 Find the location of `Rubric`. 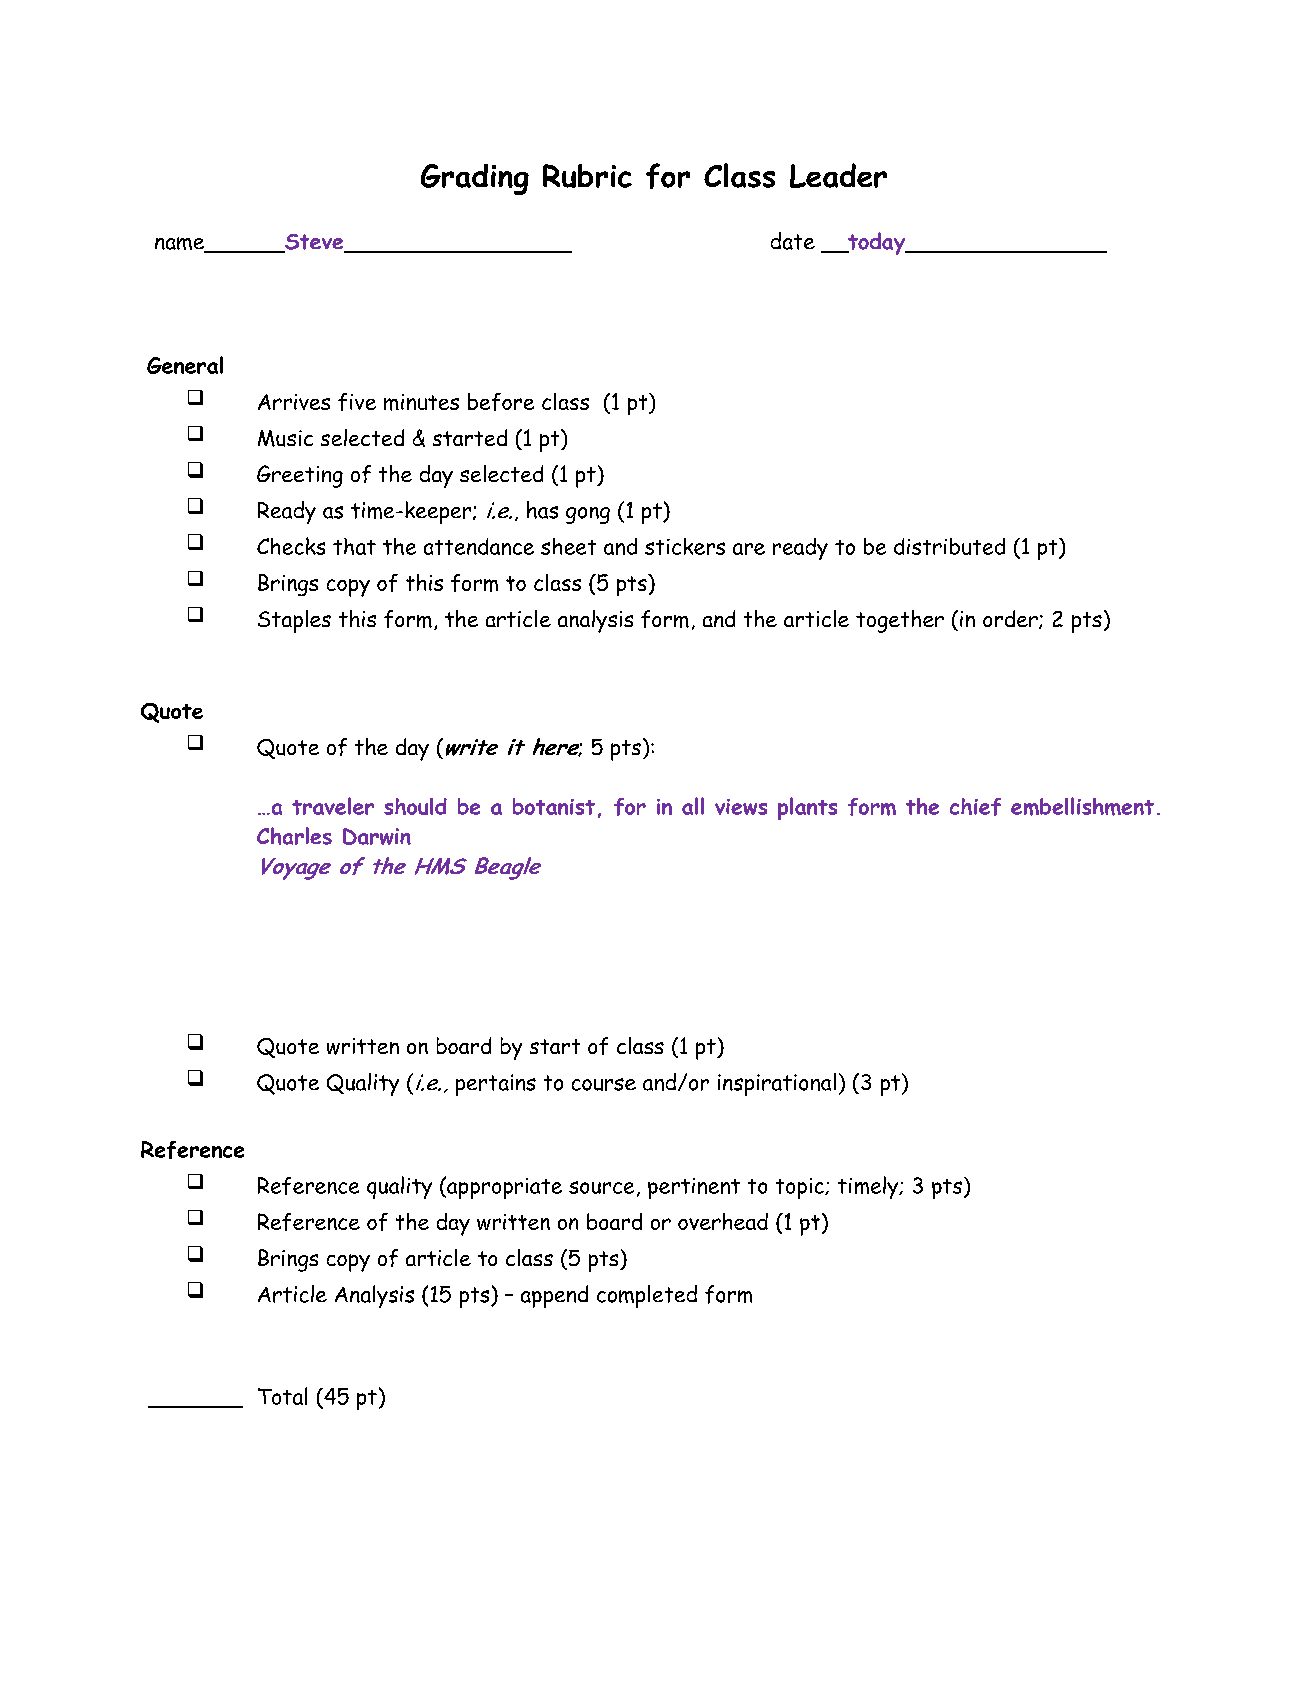

Rubric is located at coordinates (587, 176).
